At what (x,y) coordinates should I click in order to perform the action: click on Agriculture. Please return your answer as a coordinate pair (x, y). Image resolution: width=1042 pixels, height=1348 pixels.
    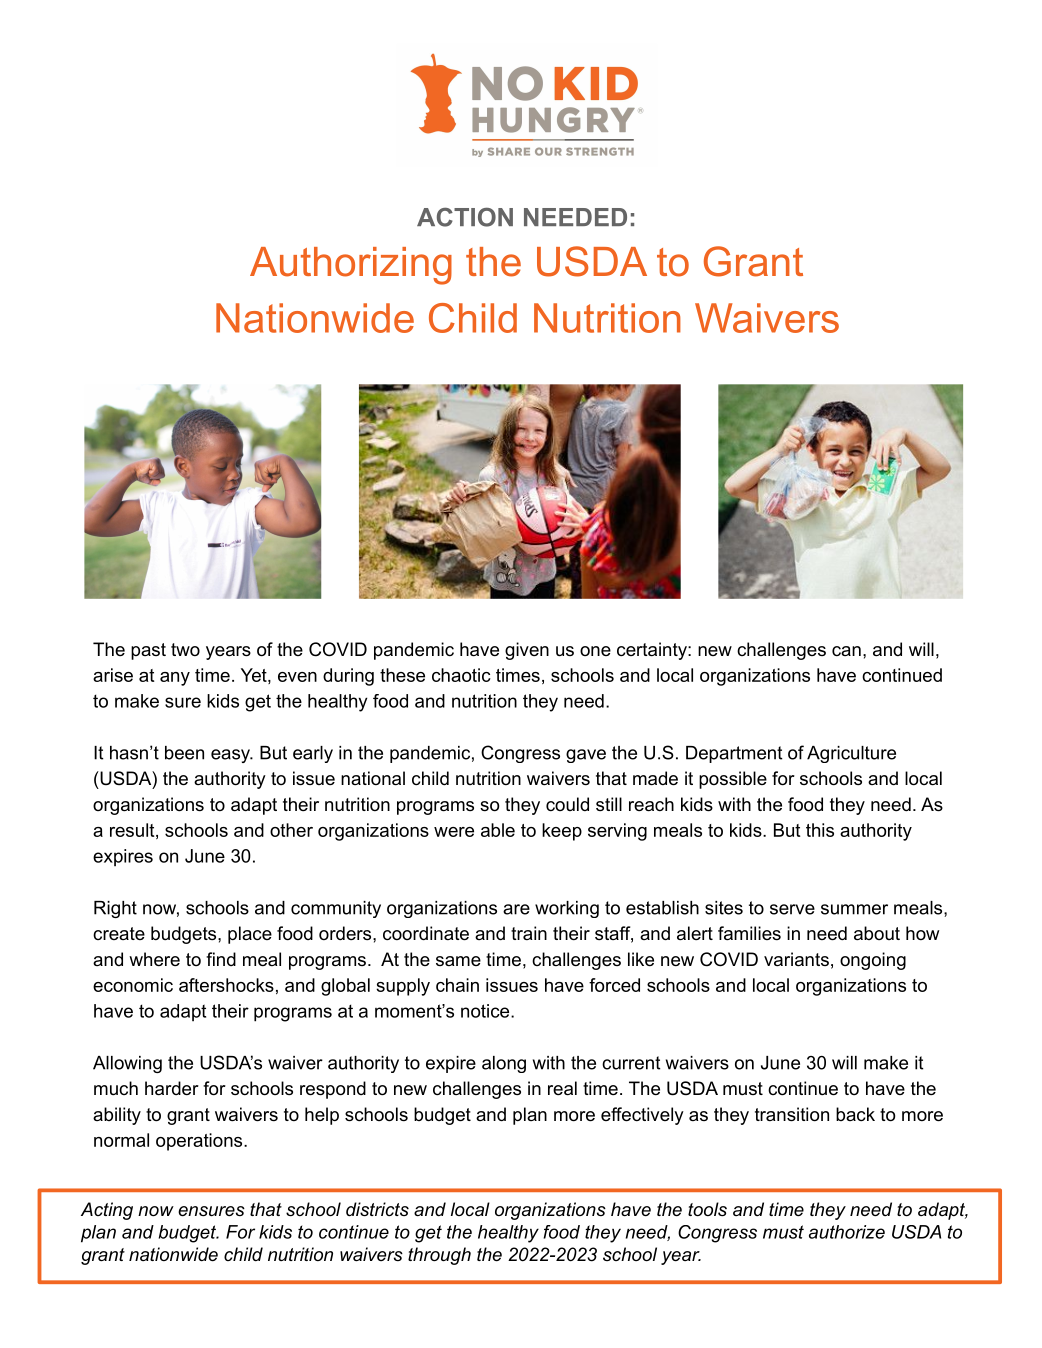
    Looking at the image, I should click on (851, 754).
